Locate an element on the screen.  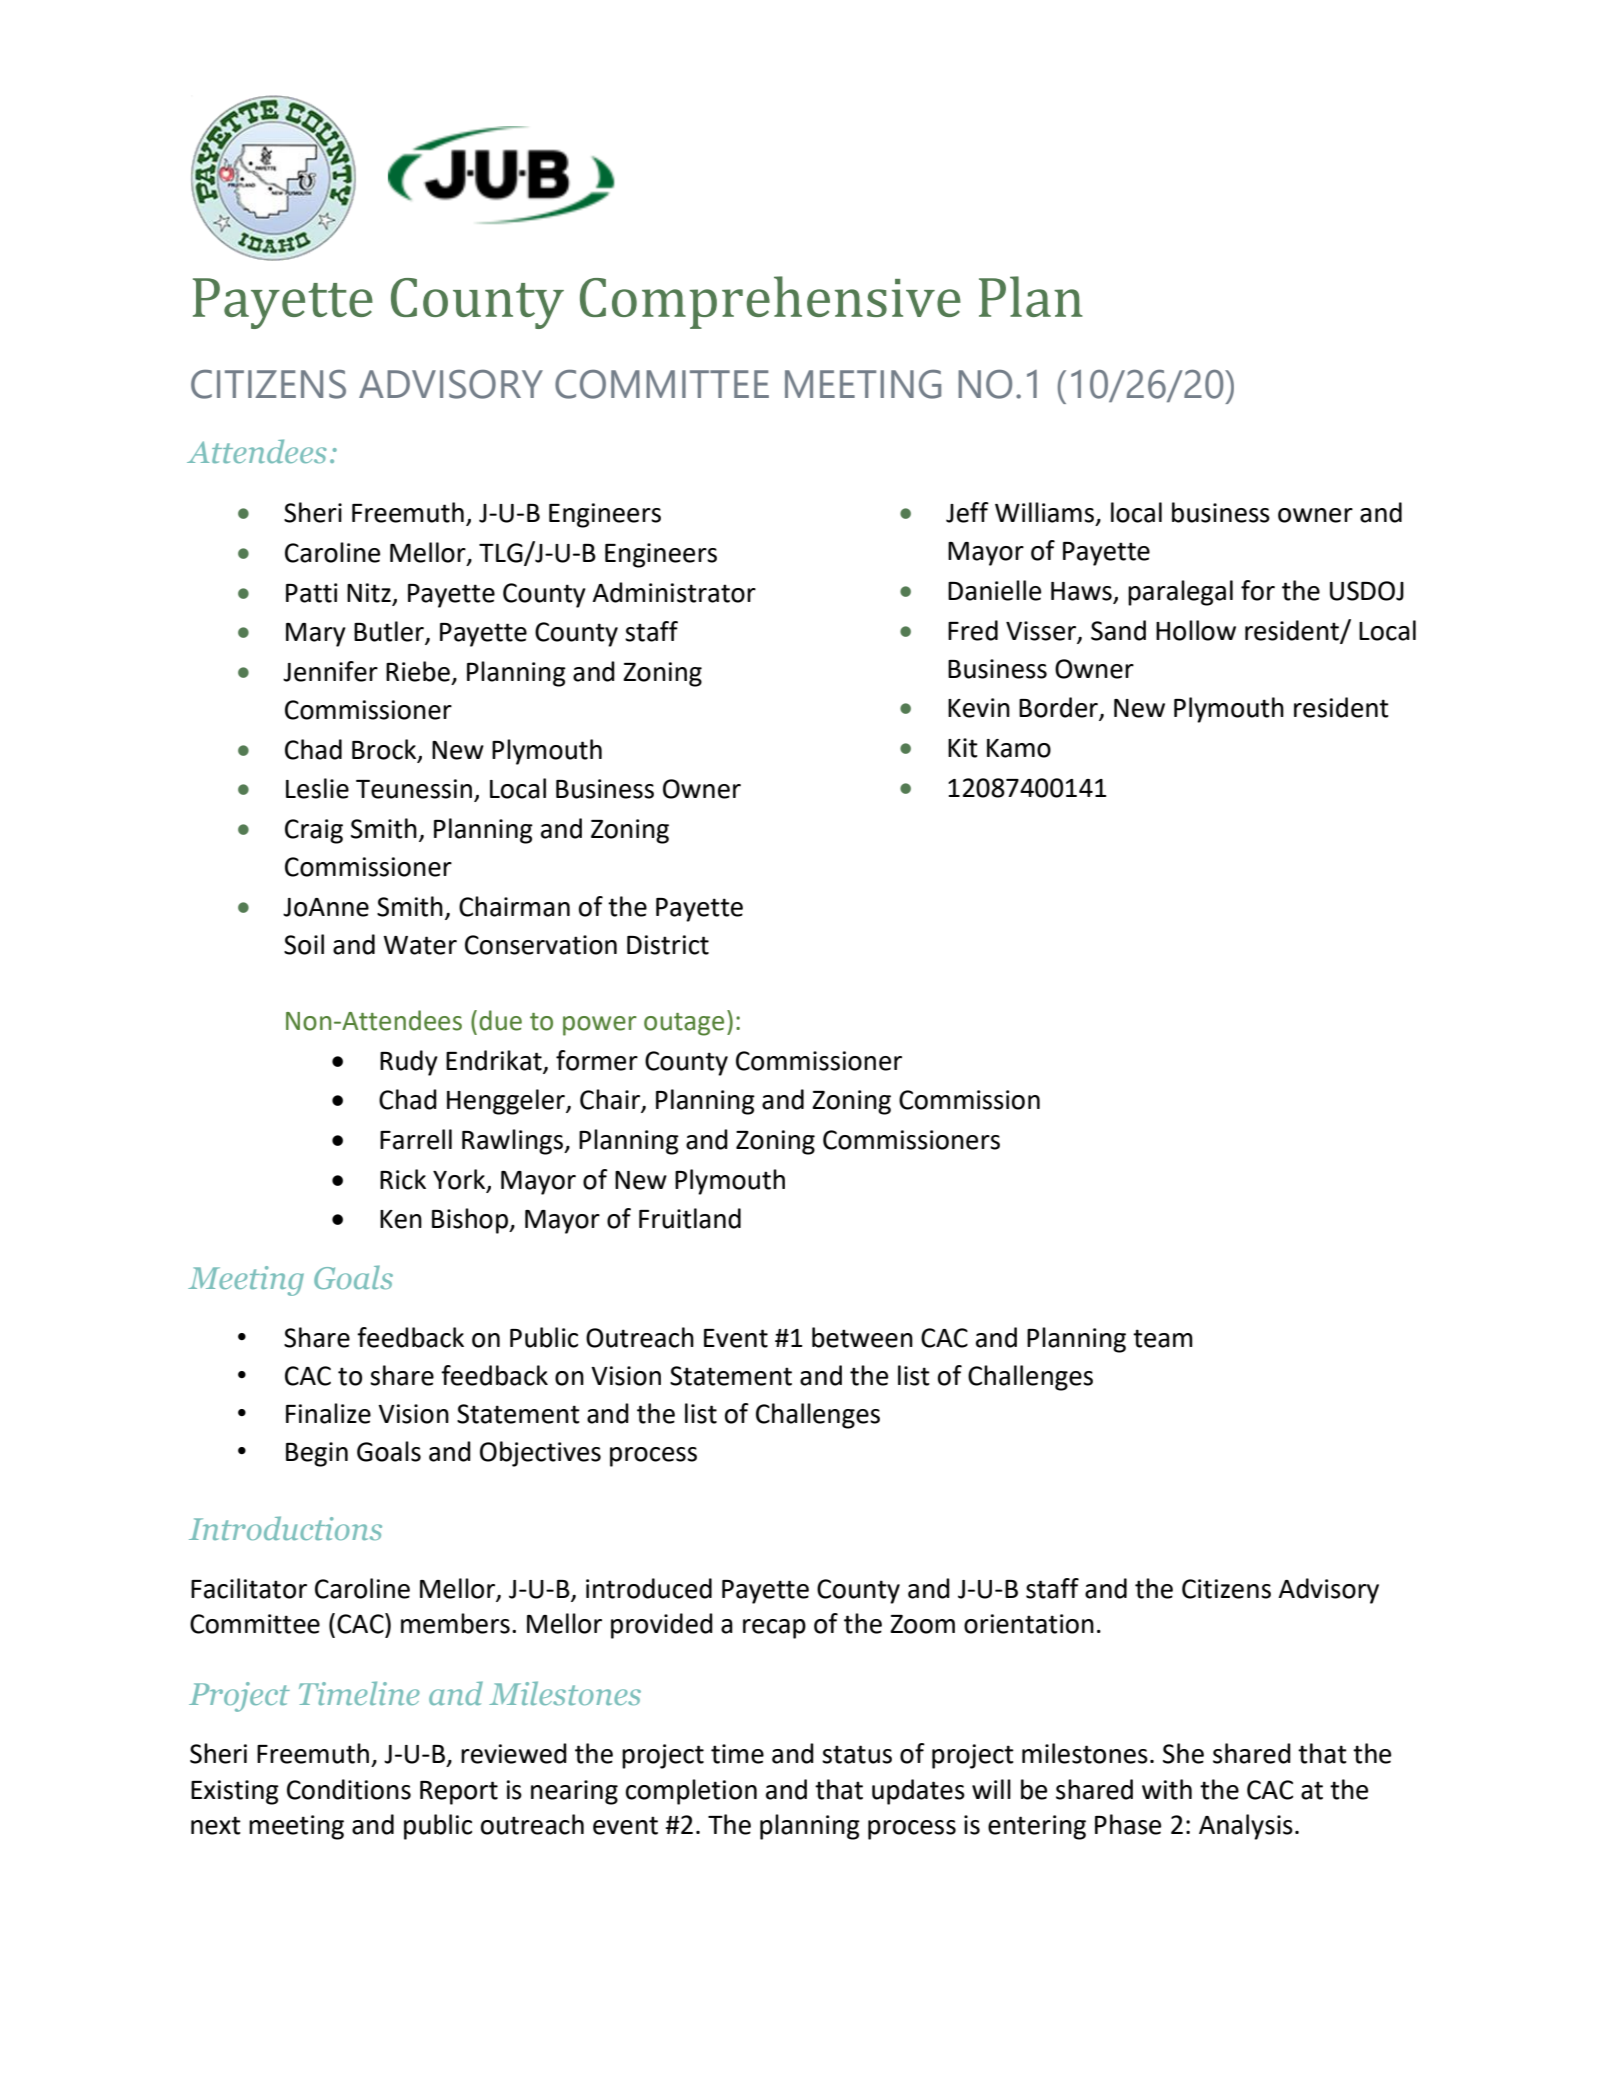
Border is located at coordinates (1059, 708).
